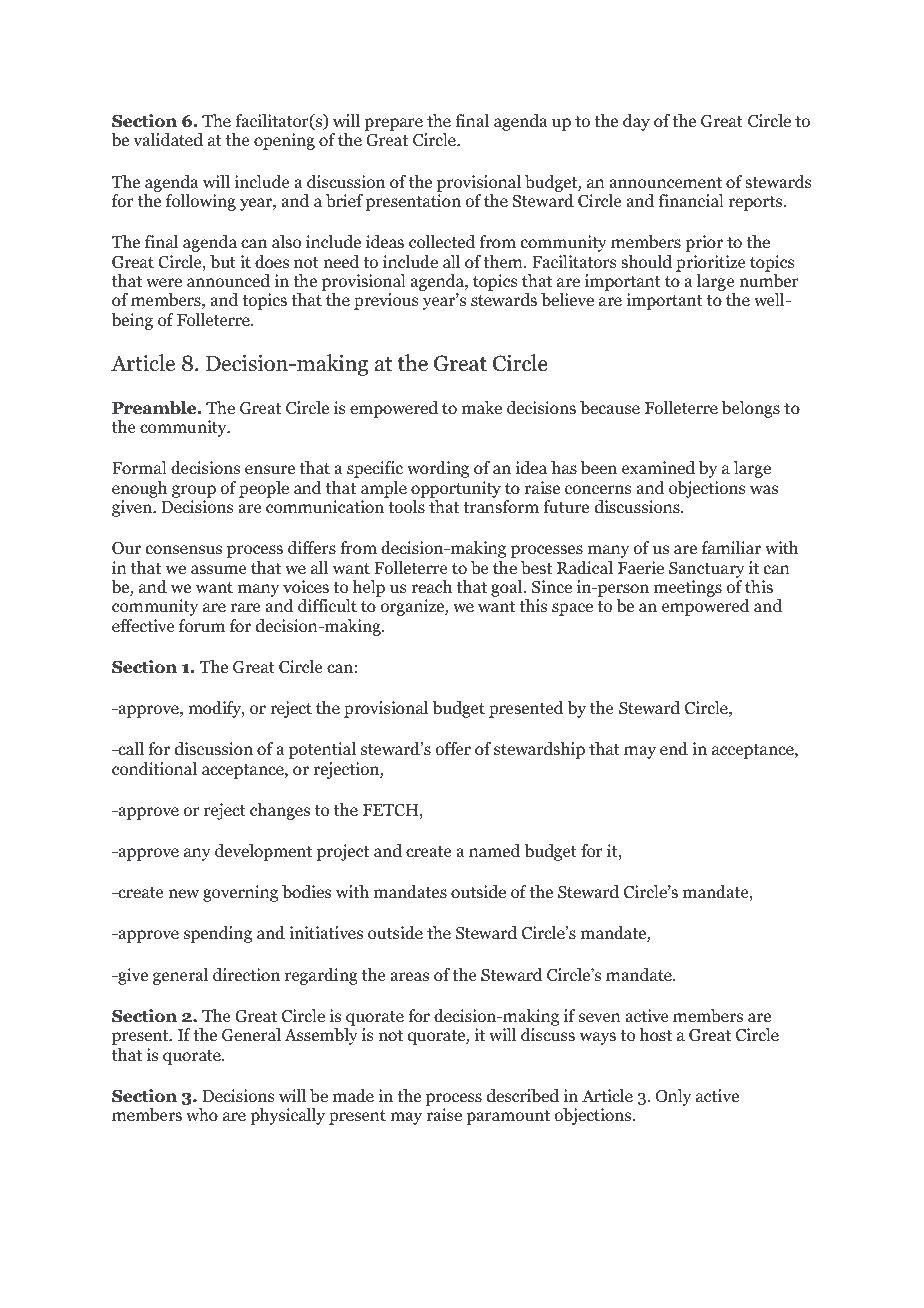 The image size is (924, 1308). Describe the element at coordinates (194, 491) in the screenshot. I see `group` at that location.
